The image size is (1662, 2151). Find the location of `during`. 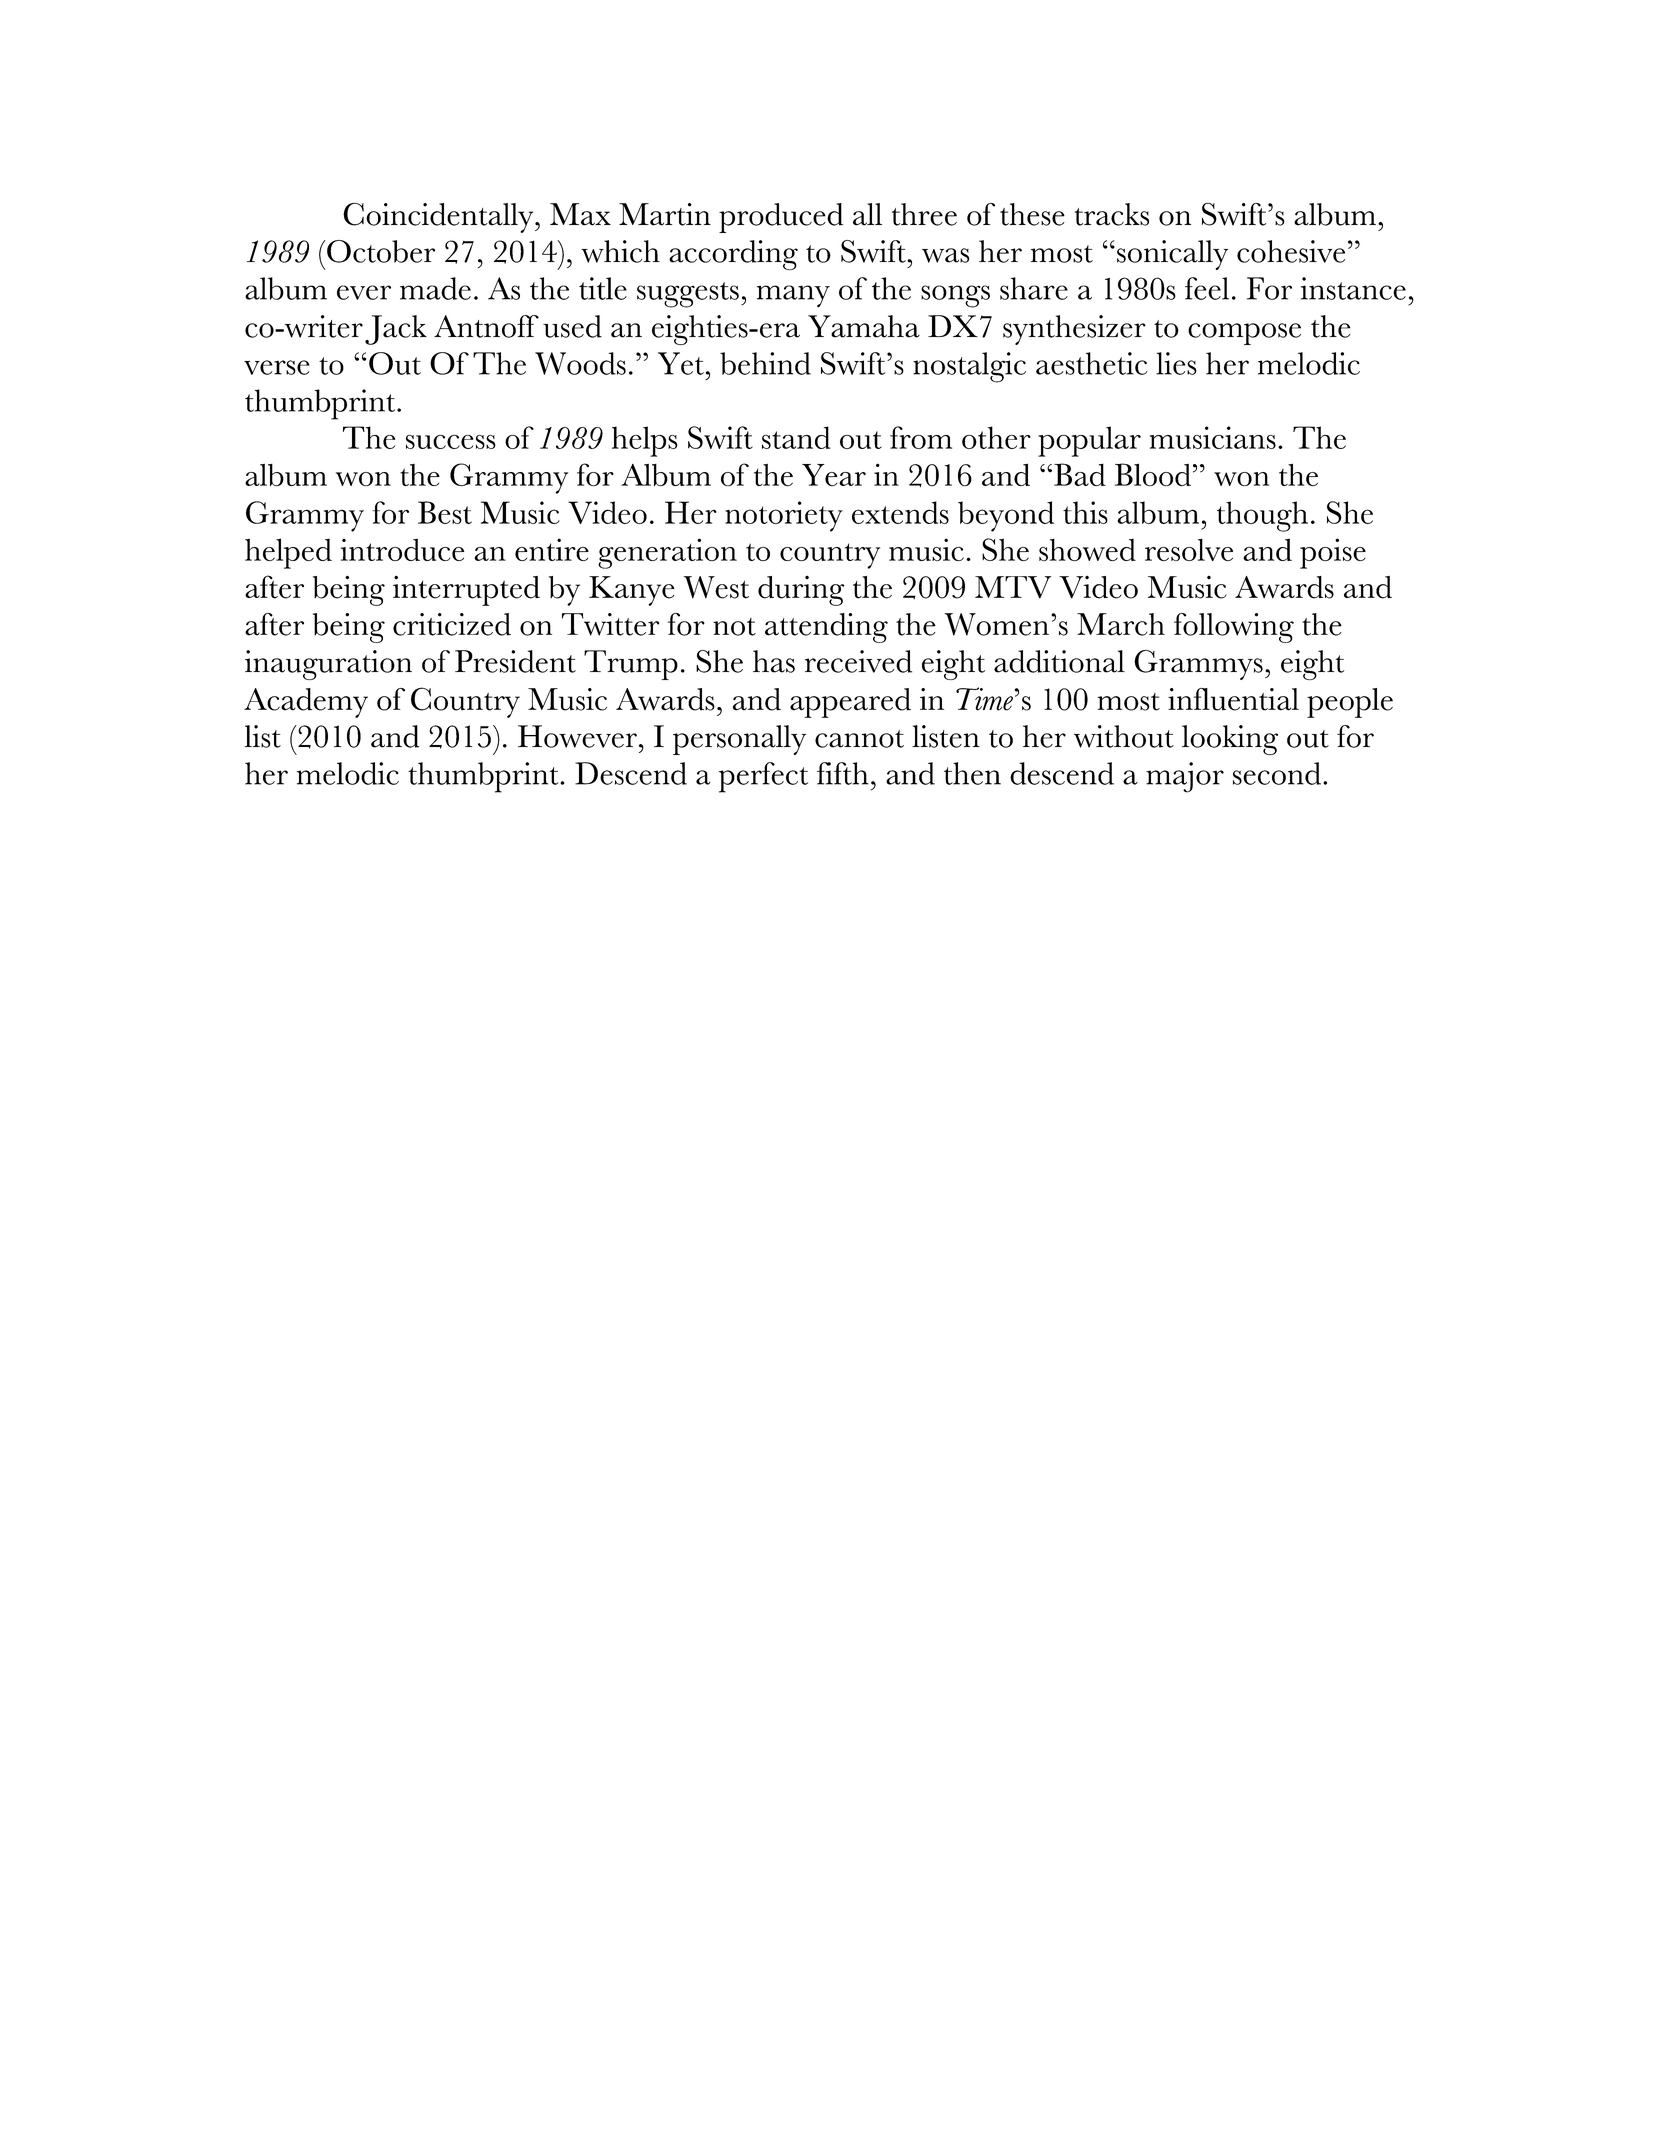

during is located at coordinates (801, 591).
